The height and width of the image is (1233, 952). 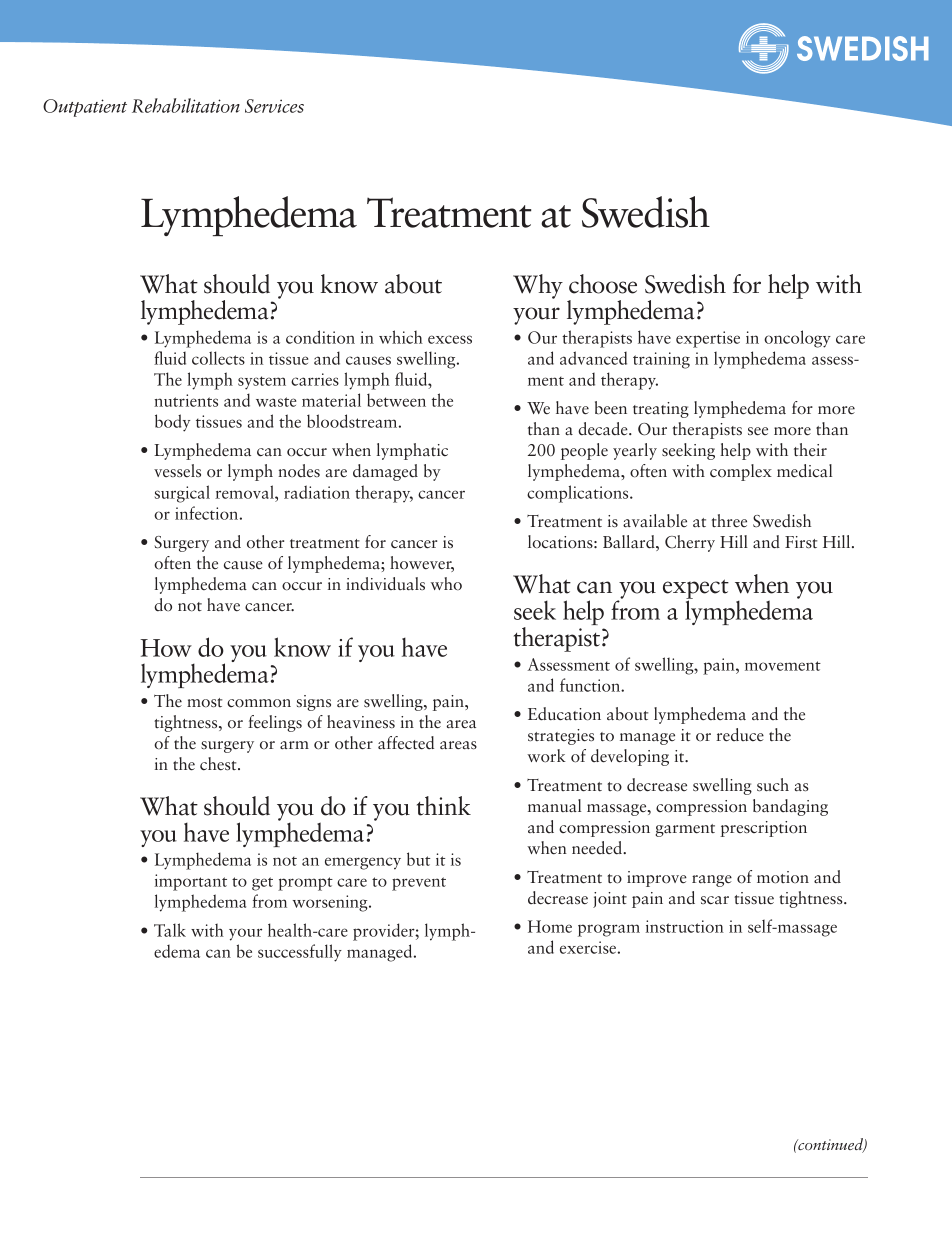 What do you see at coordinates (696, 590) in the image?
I see `expect` at bounding box center [696, 590].
